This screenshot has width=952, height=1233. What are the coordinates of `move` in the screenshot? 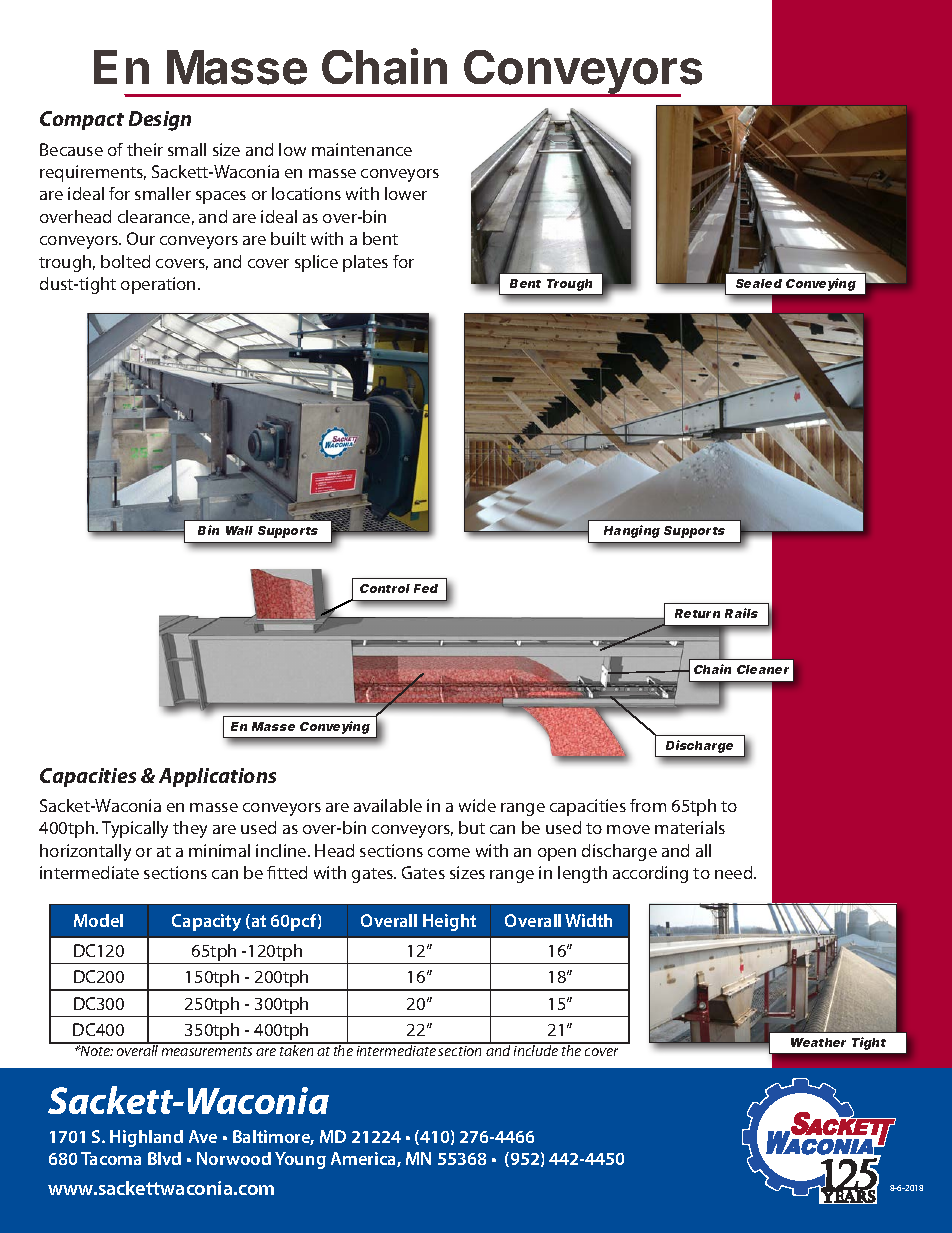 It's located at (628, 829).
